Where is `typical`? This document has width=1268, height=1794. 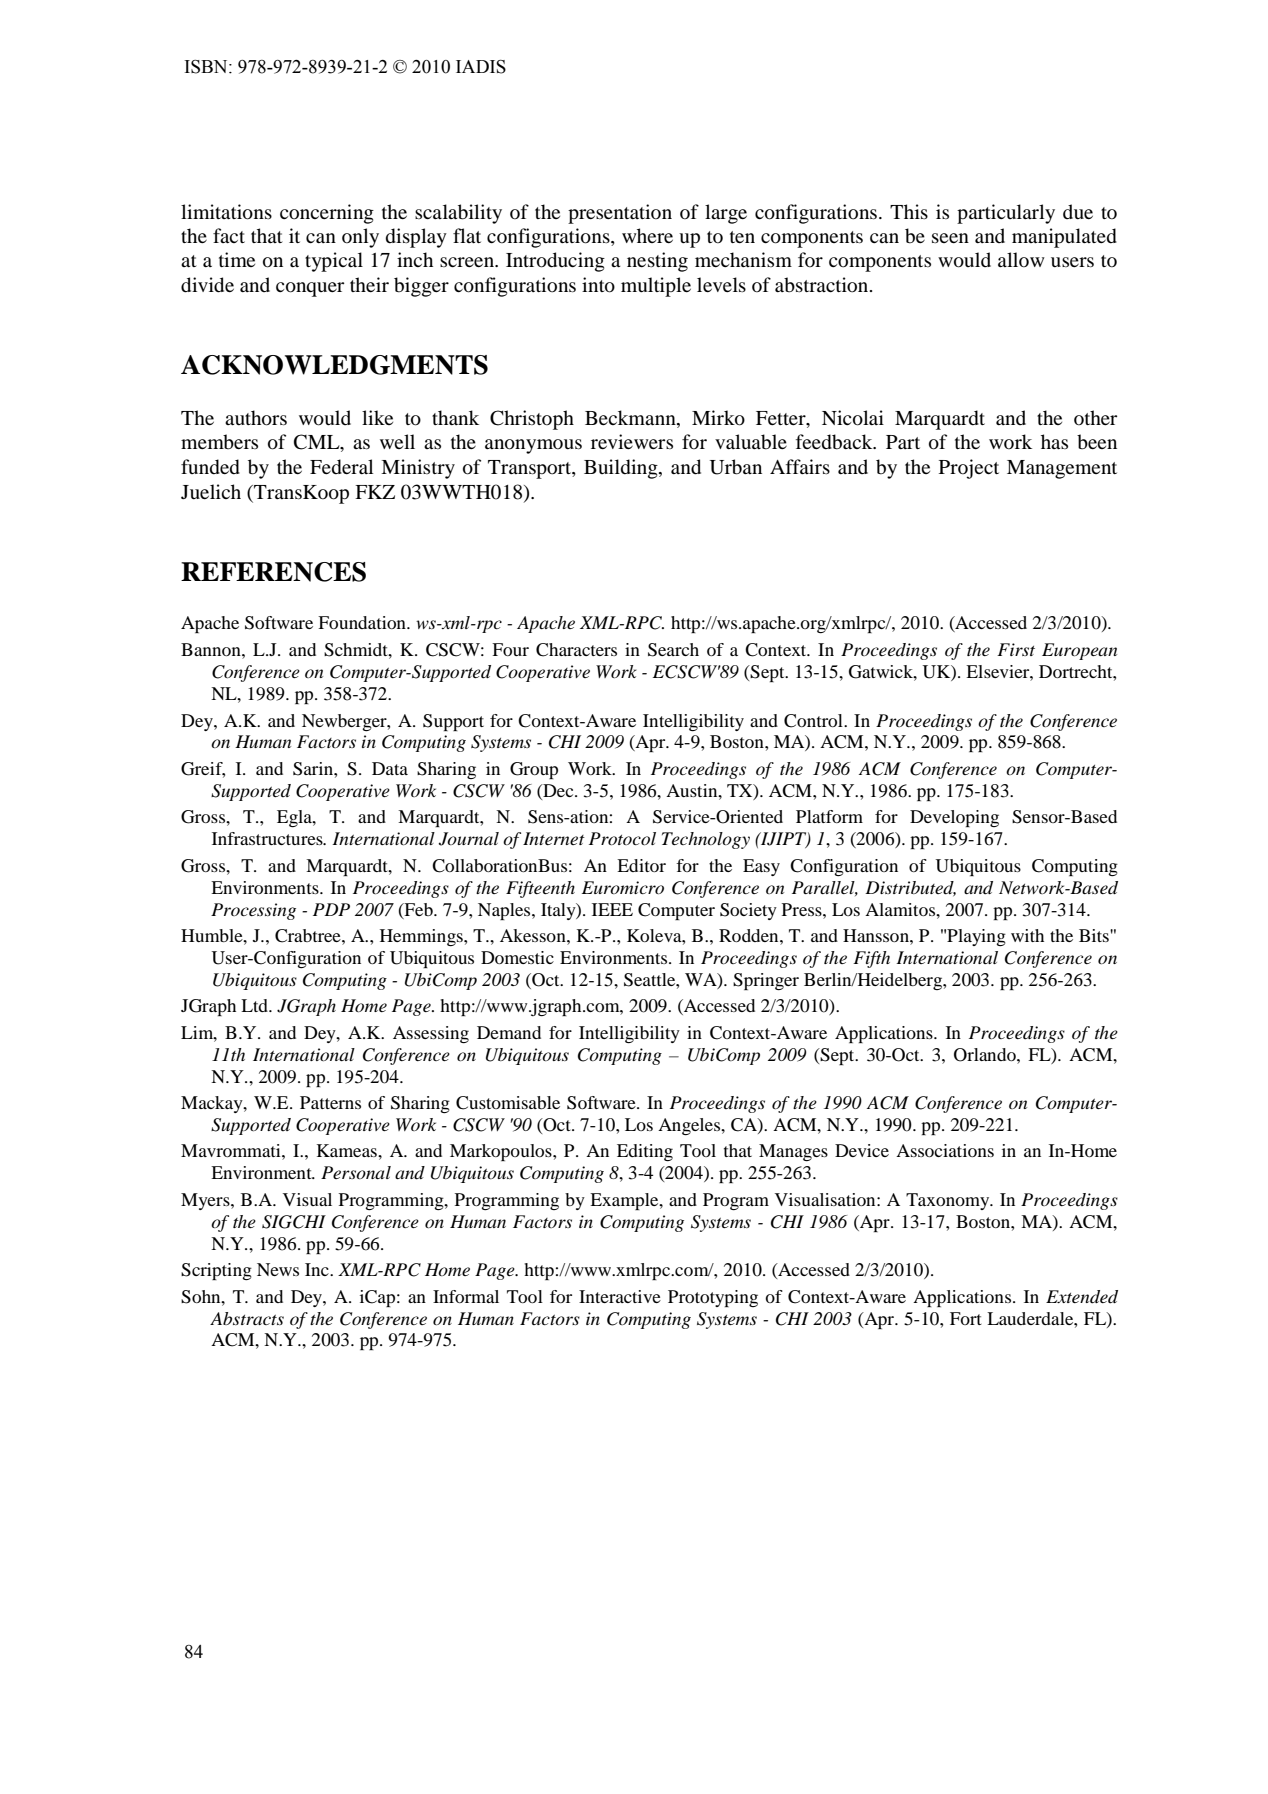
typical is located at coordinates (334, 262).
